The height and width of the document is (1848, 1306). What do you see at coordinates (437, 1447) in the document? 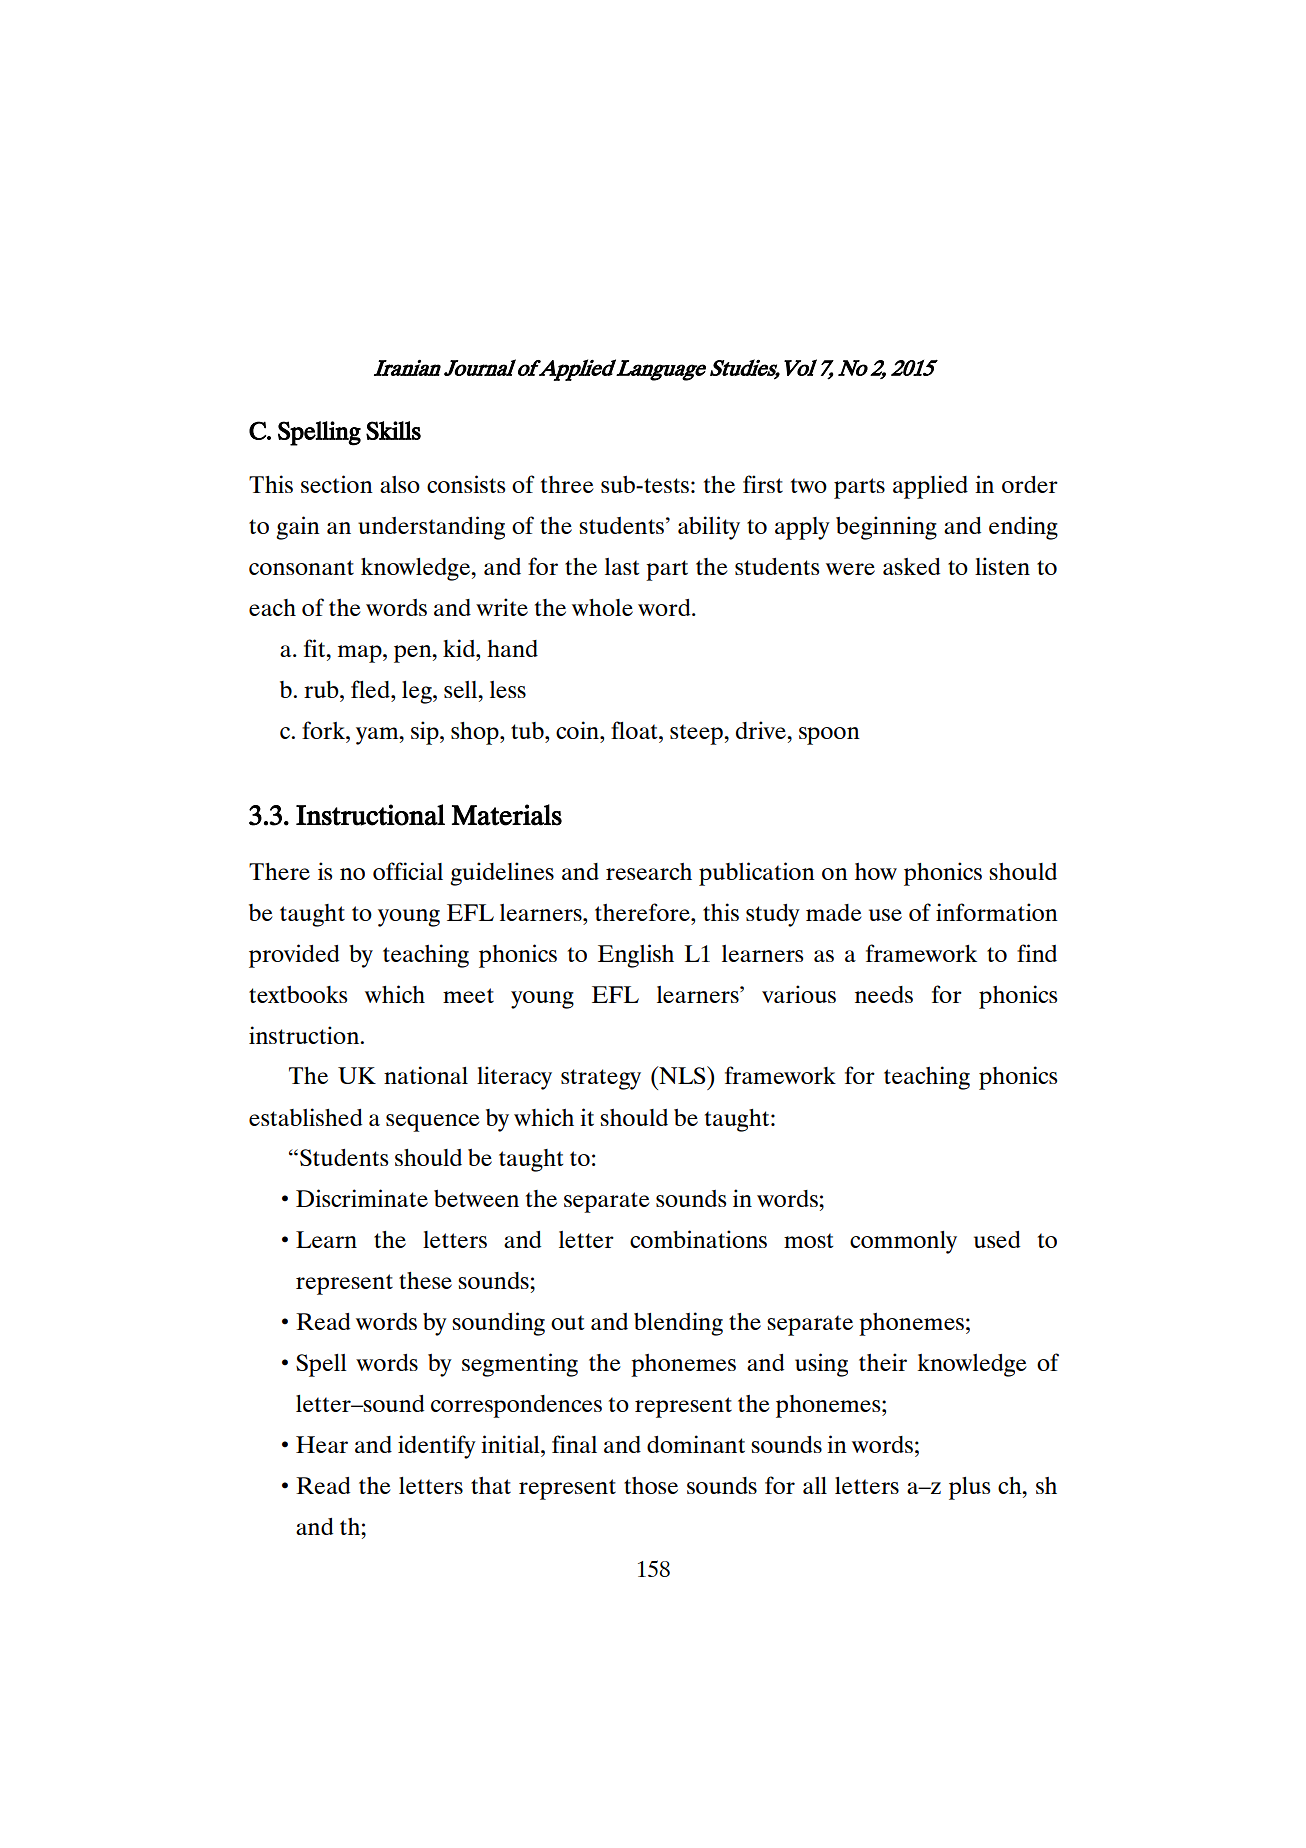
I see `identify` at bounding box center [437, 1447].
